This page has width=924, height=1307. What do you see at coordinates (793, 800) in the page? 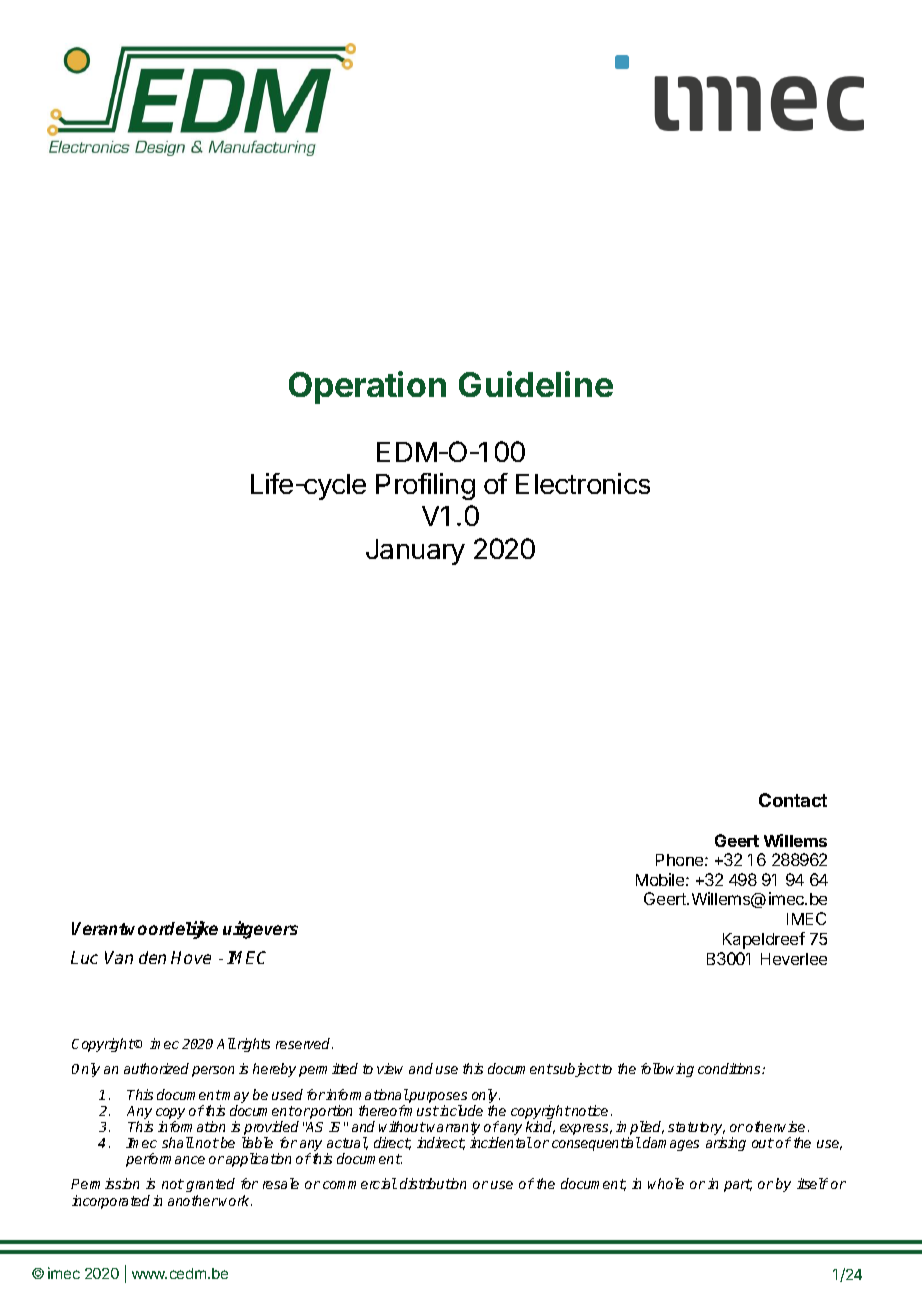
I see `Contact` at bounding box center [793, 800].
